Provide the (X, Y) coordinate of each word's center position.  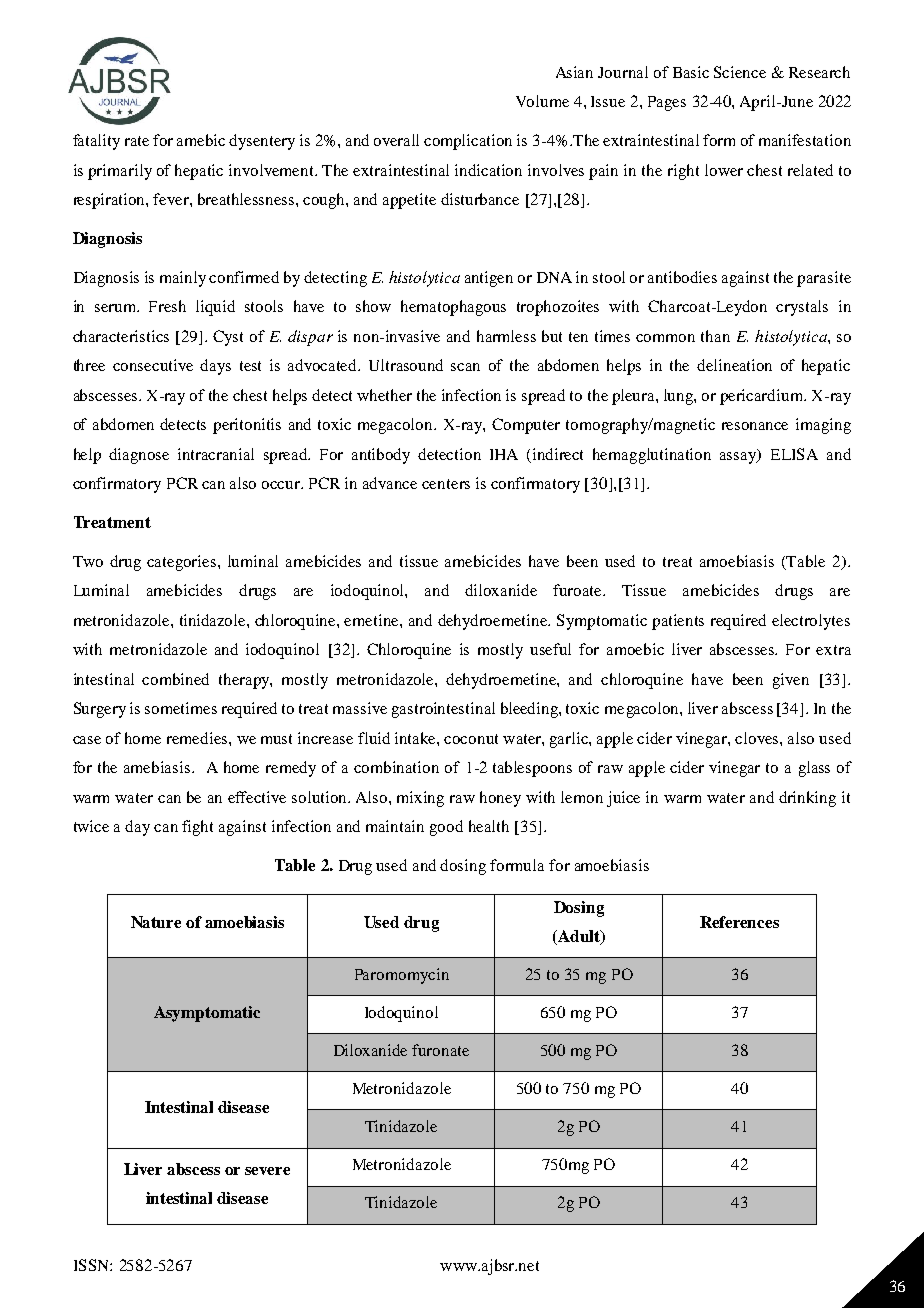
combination (396, 767)
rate (137, 141)
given (791, 681)
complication (468, 142)
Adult (579, 937)
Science (740, 72)
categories (183, 563)
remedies (198, 738)
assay (739, 456)
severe (267, 1171)
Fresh (167, 306)
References (739, 922)
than (715, 336)
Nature (156, 922)
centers (446, 484)
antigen (489, 279)
